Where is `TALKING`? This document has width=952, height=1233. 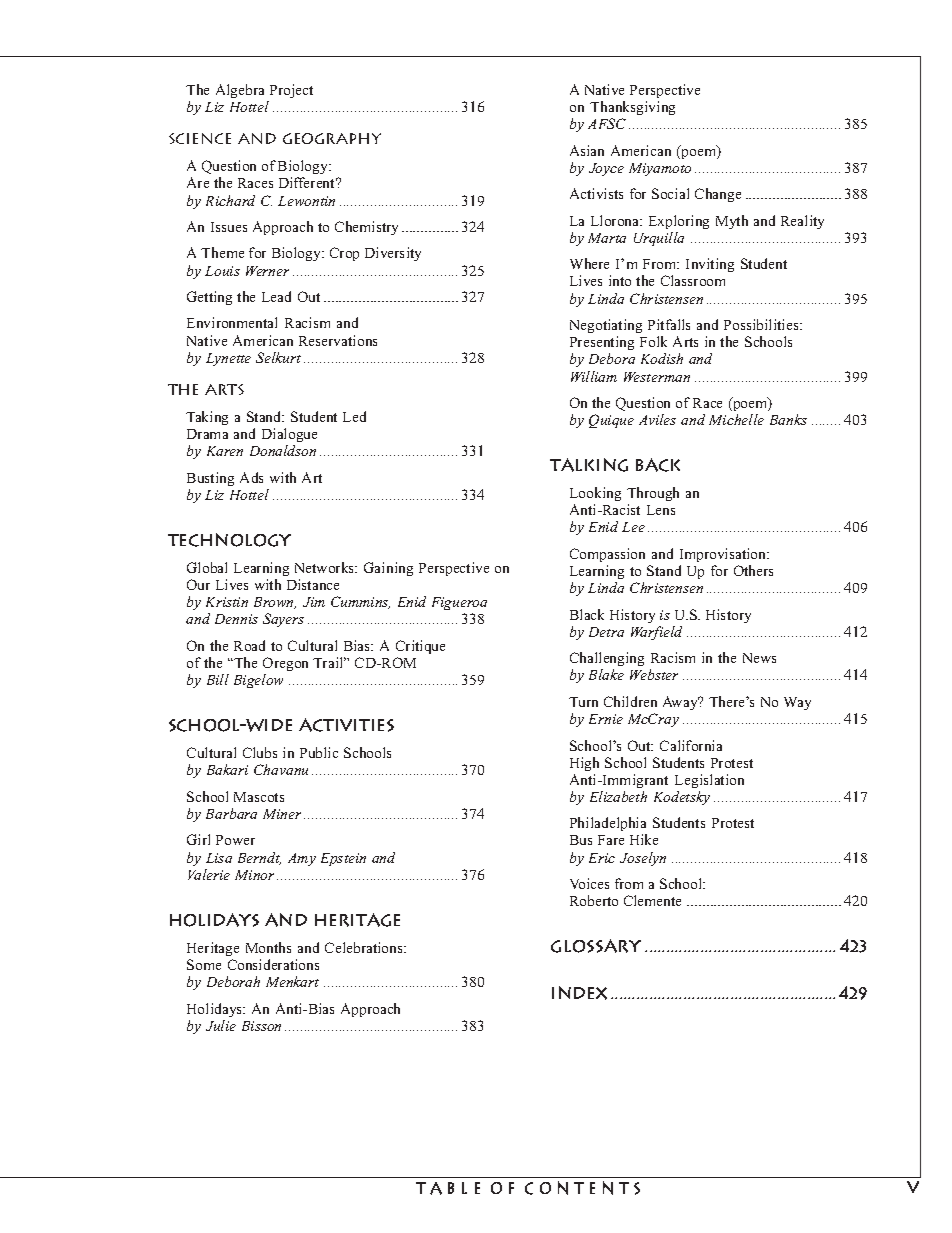
TALKING is located at coordinates (589, 465).
